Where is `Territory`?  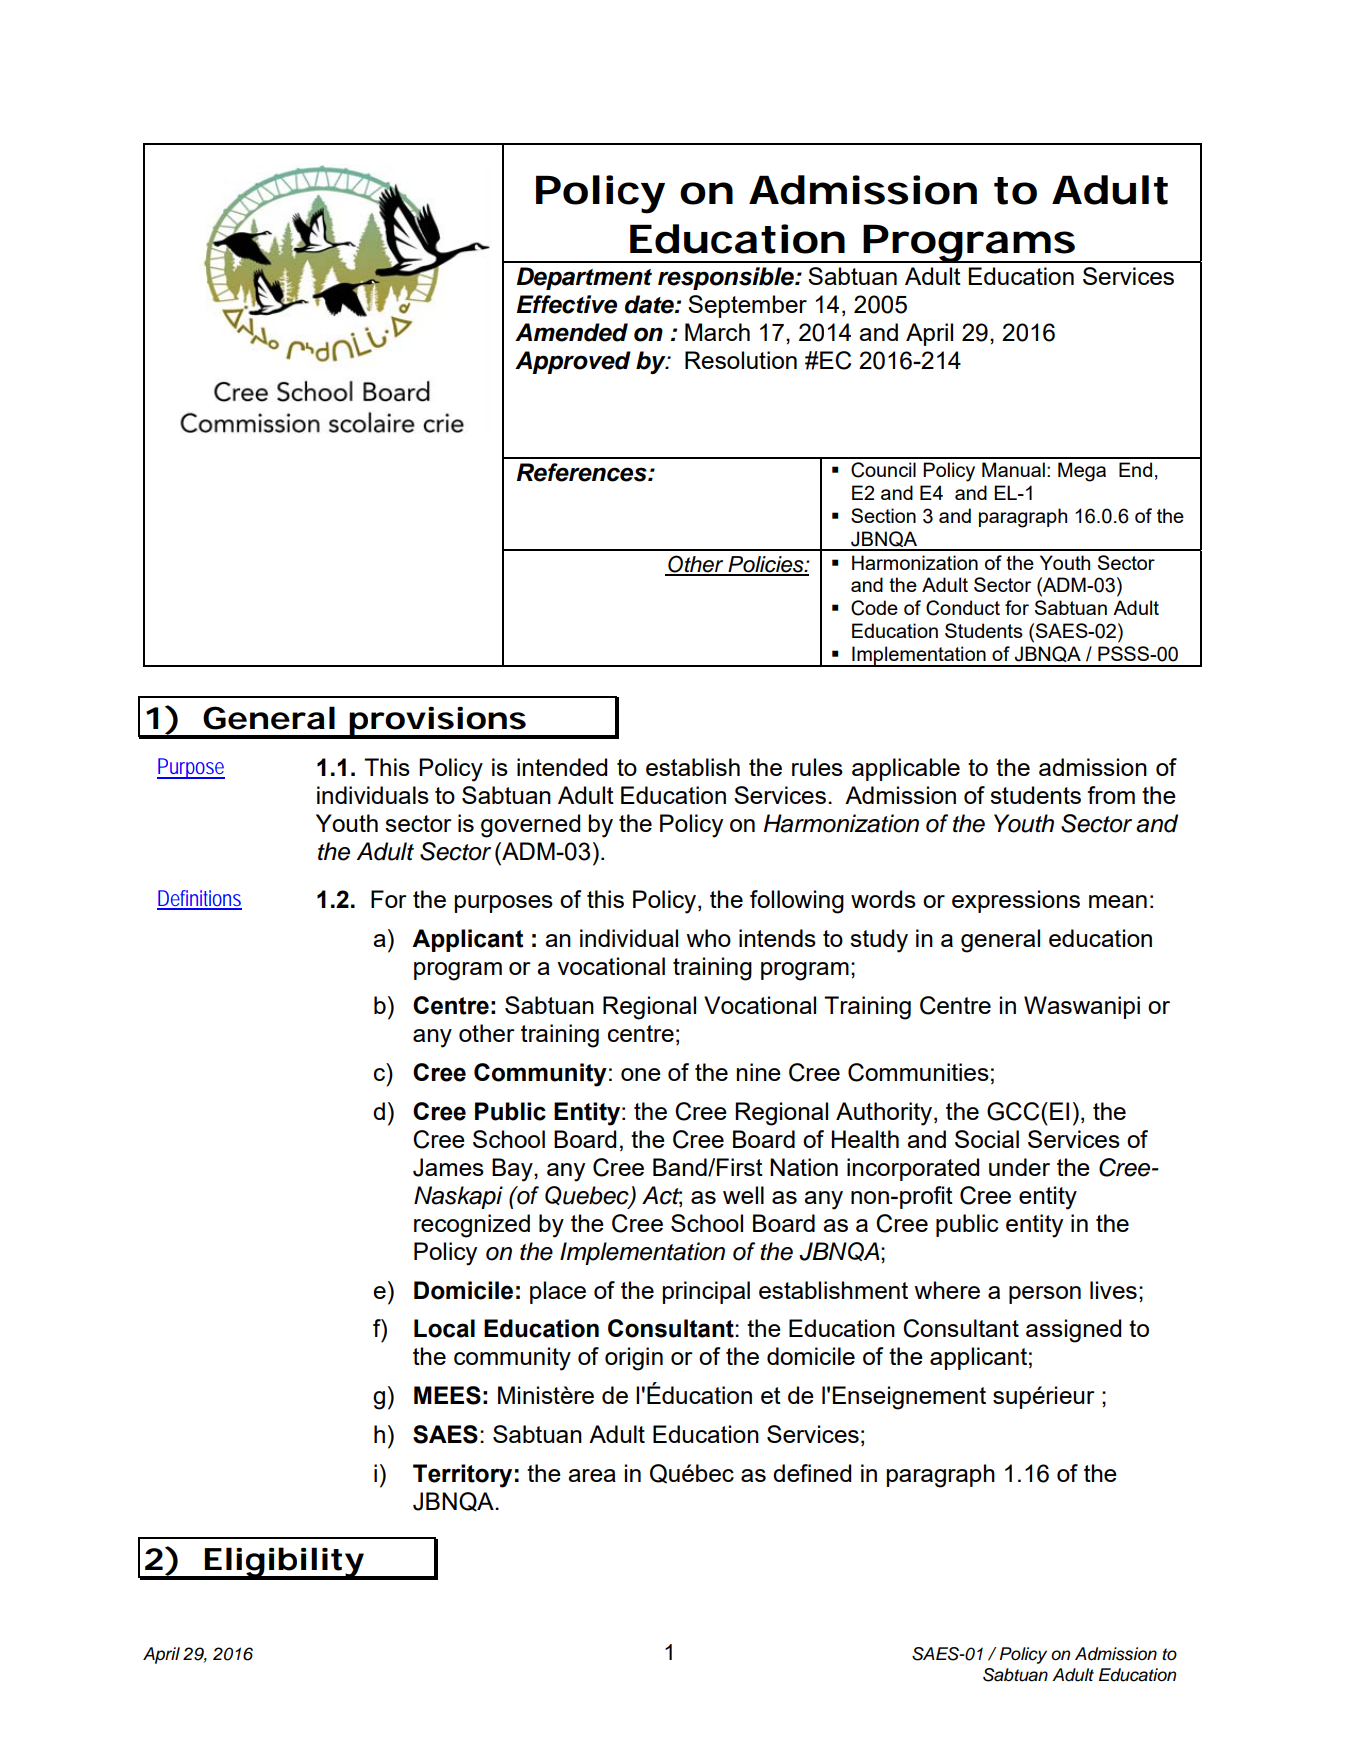
Territory is located at coordinates (462, 1476).
